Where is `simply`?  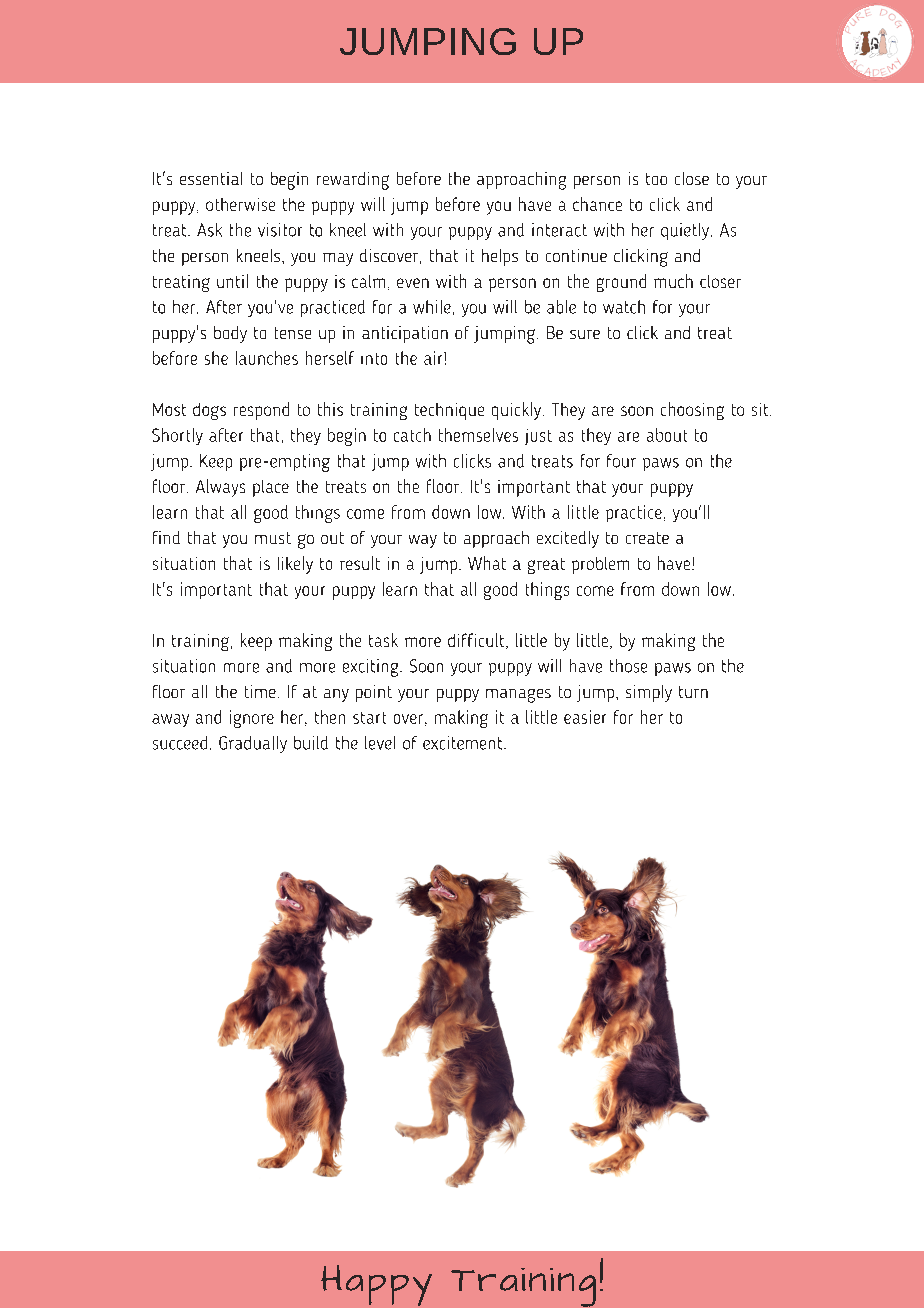 simply is located at coordinates (649, 693).
